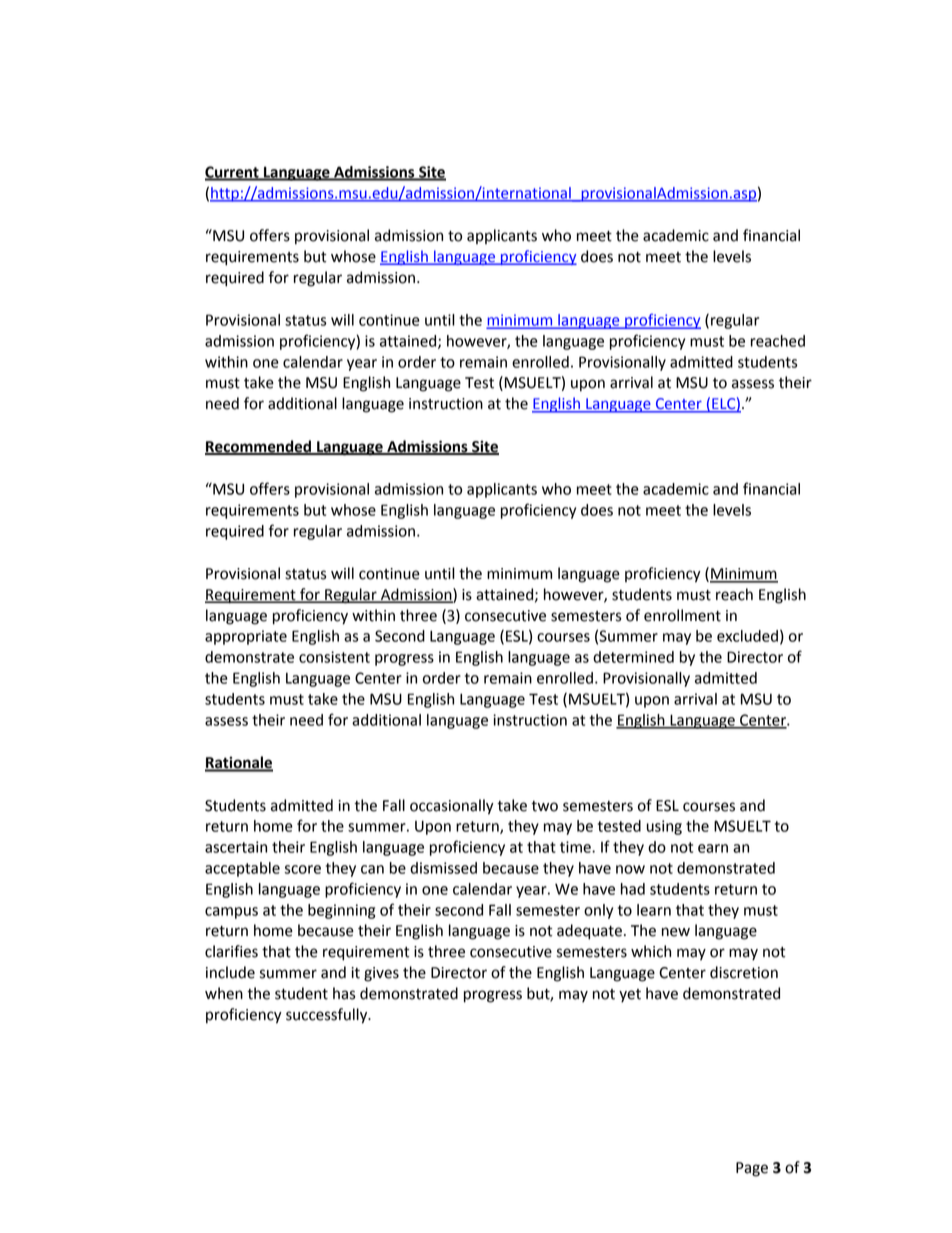  I want to click on new, so click(676, 932).
